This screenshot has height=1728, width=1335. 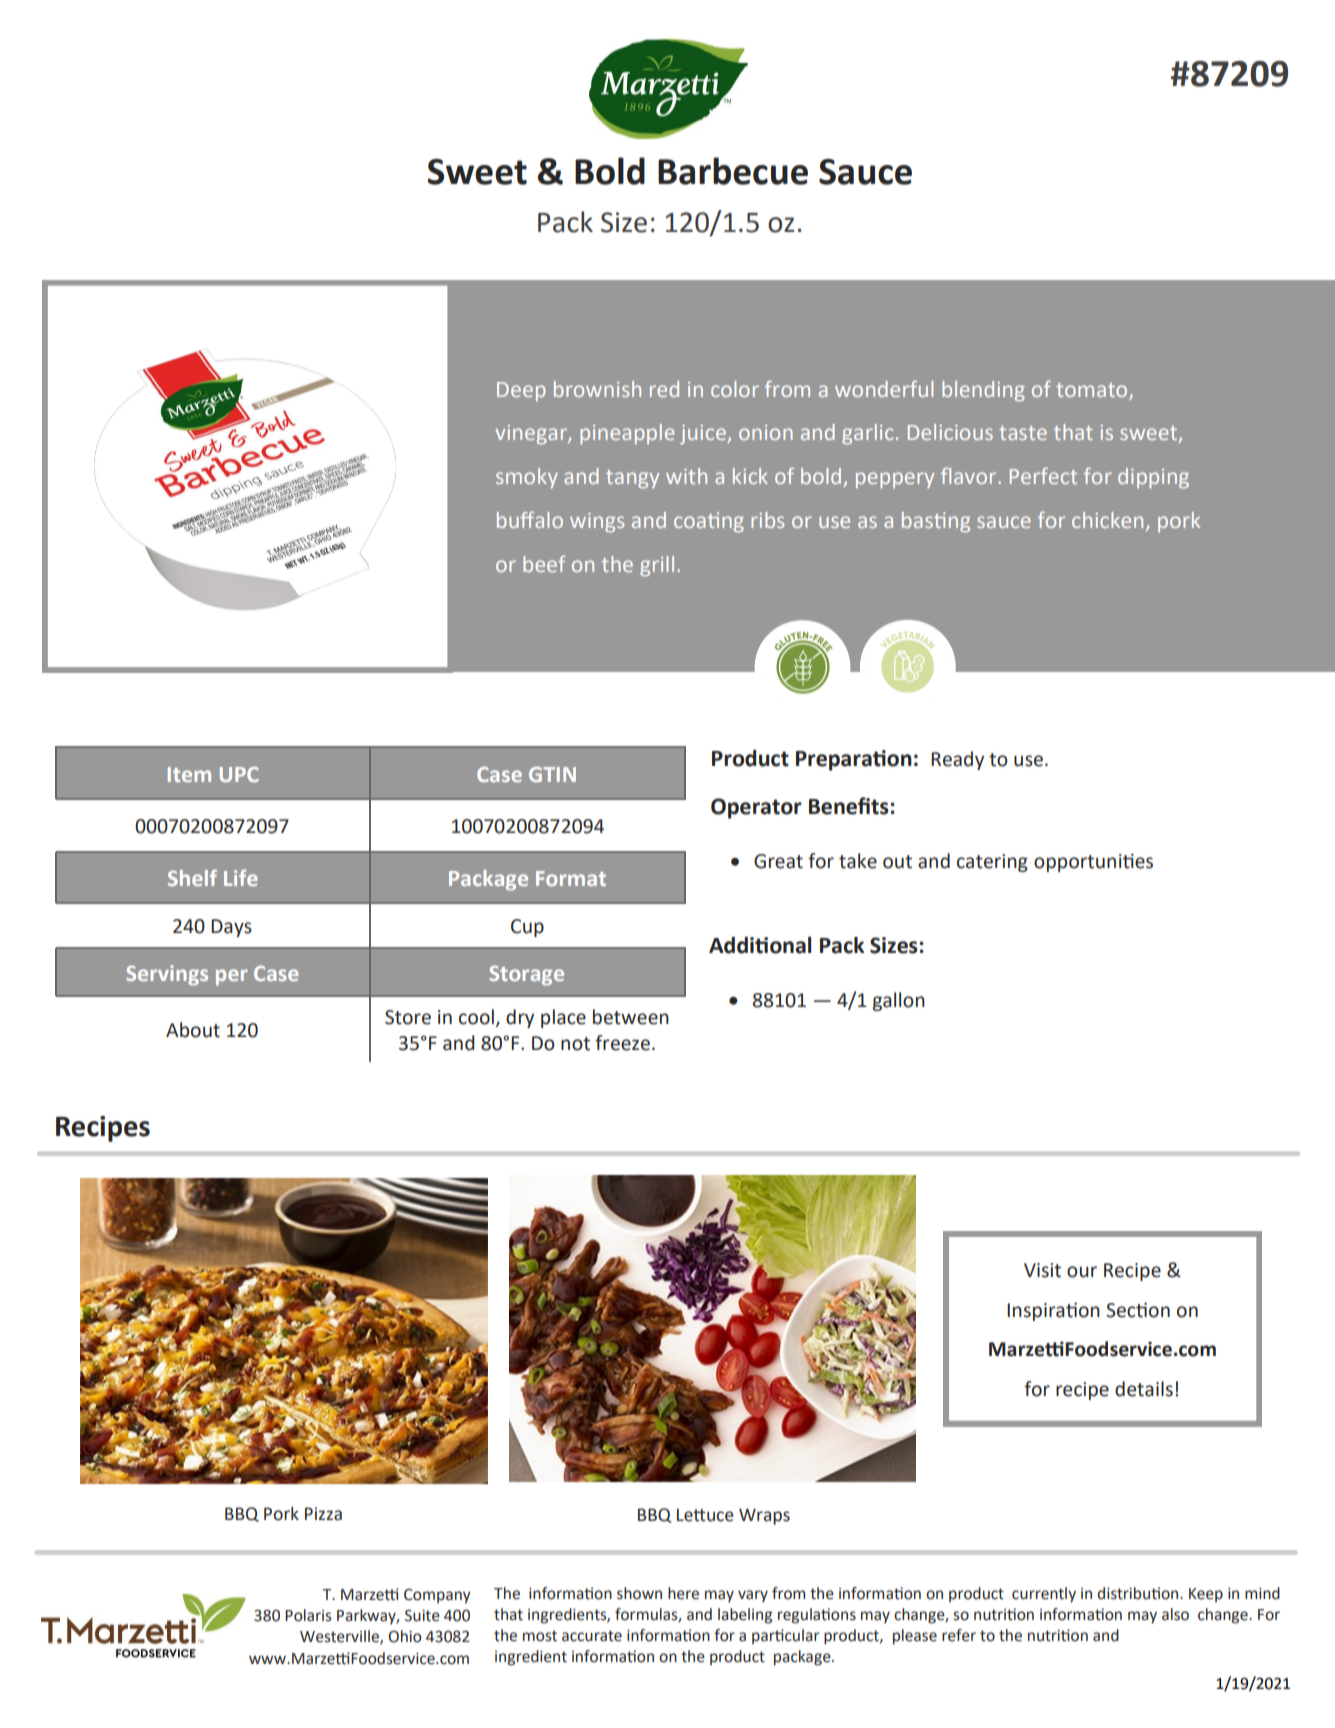 I want to click on opportunities, so click(x=1093, y=862).
